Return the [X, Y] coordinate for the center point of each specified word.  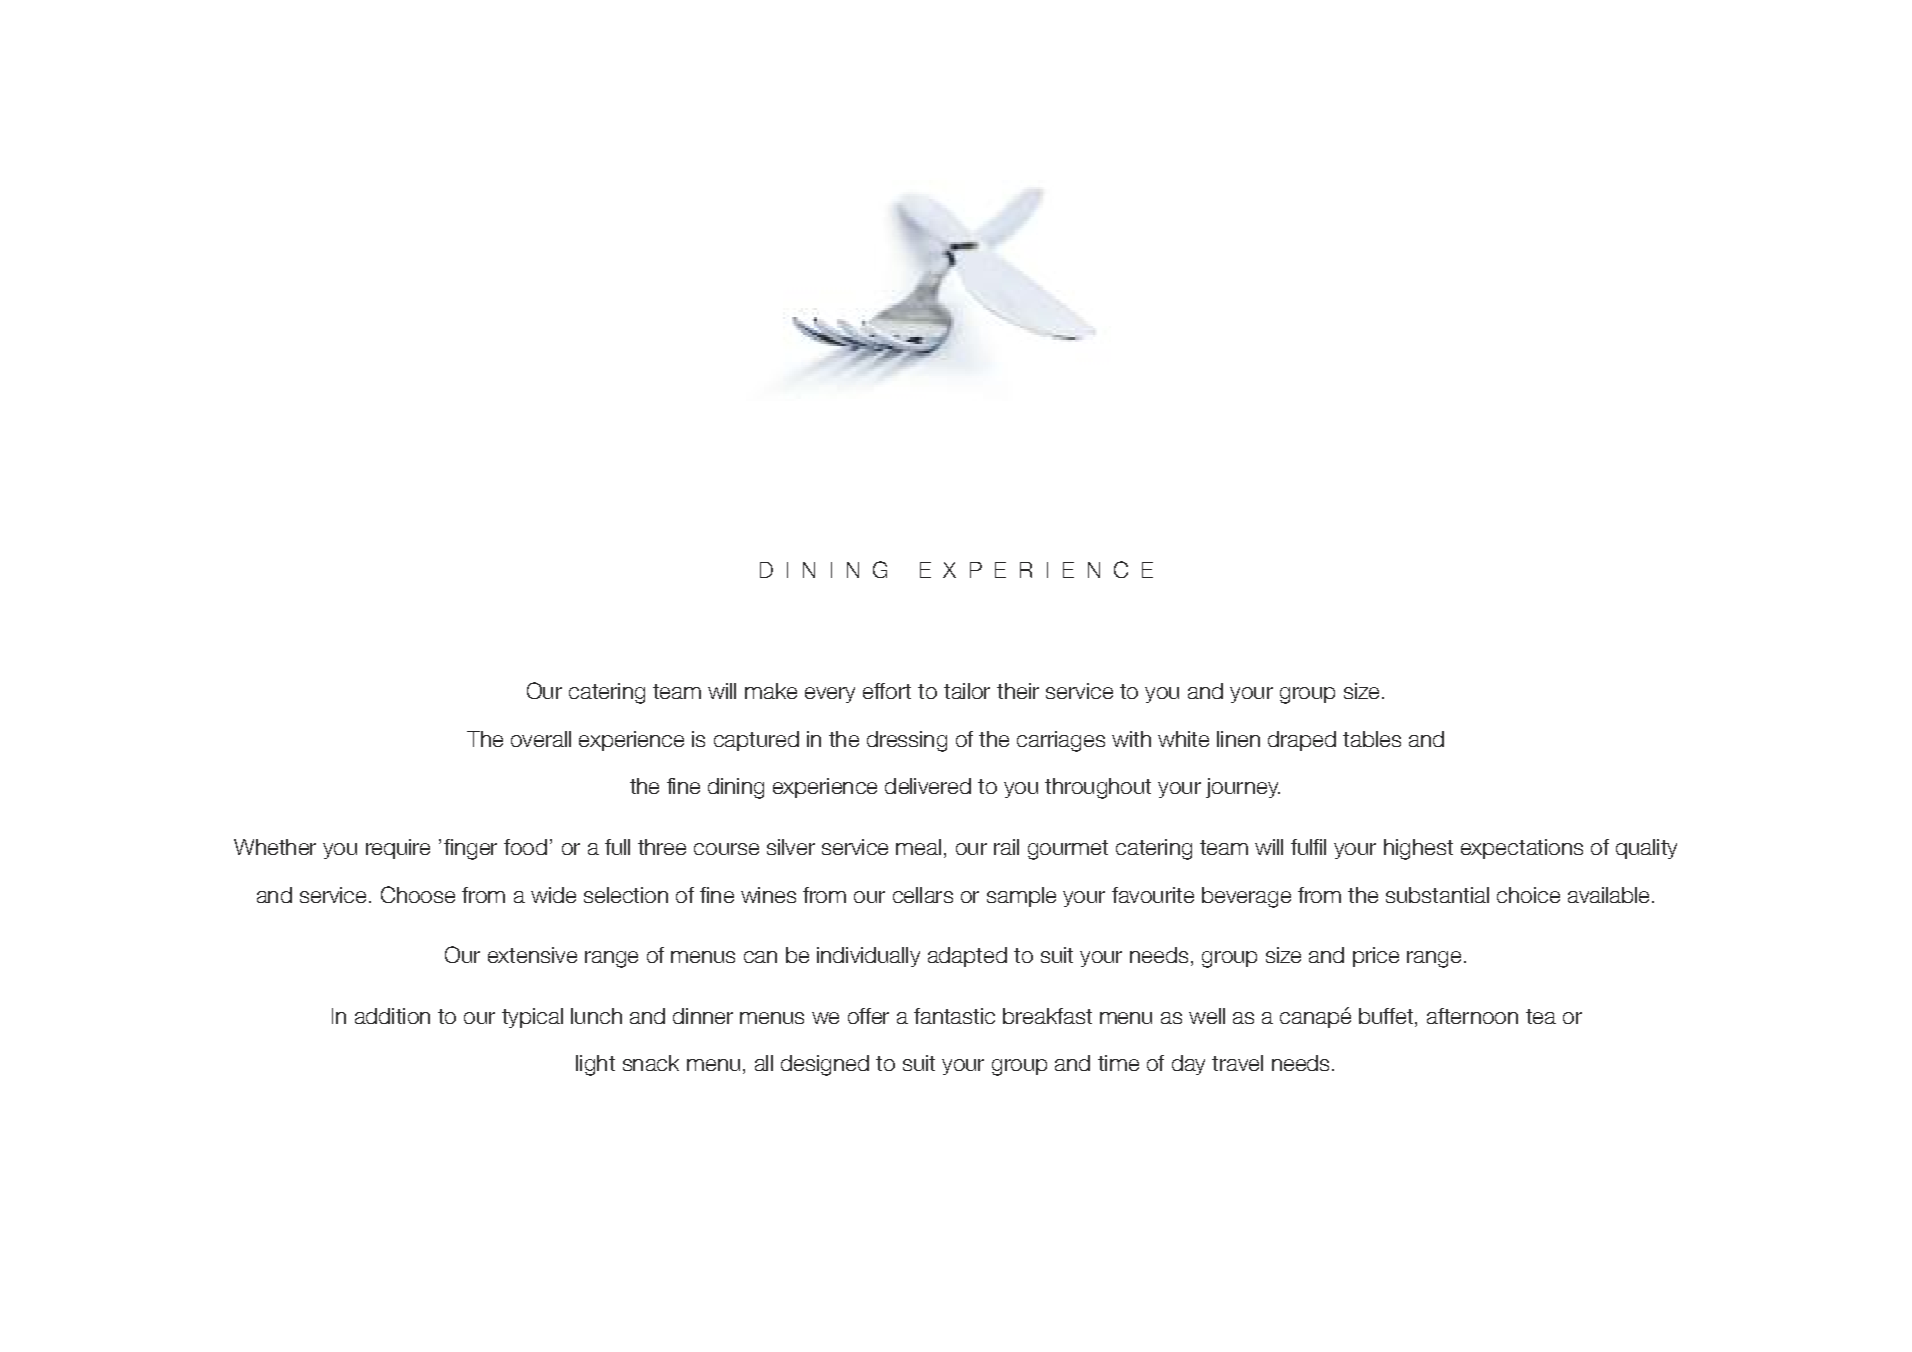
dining [736, 788]
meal [918, 847]
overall [541, 739]
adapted [967, 957]
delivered [928, 786]
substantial [1437, 895]
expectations [1522, 849]
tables [1372, 739]
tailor [967, 691]
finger [470, 849]
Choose [418, 894]
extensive [532, 955]
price [1376, 957]
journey [1243, 788]
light [595, 1065]
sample [1021, 897]
